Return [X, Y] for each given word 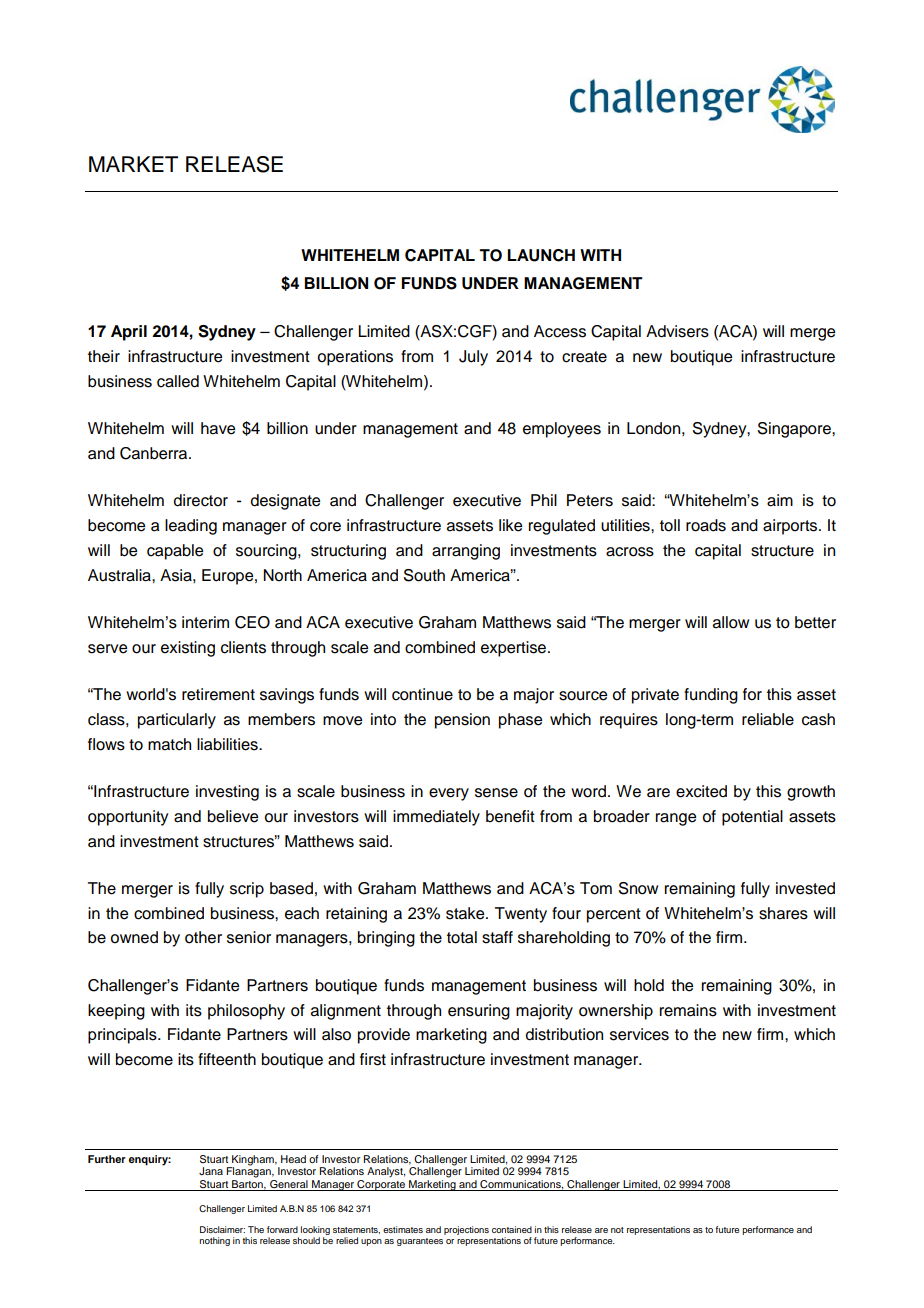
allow [731, 622]
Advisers [677, 331]
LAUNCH [541, 255]
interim [205, 622]
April [129, 333]
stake [466, 913]
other [203, 937]
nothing [215, 1241]
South [424, 575]
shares [783, 913]
